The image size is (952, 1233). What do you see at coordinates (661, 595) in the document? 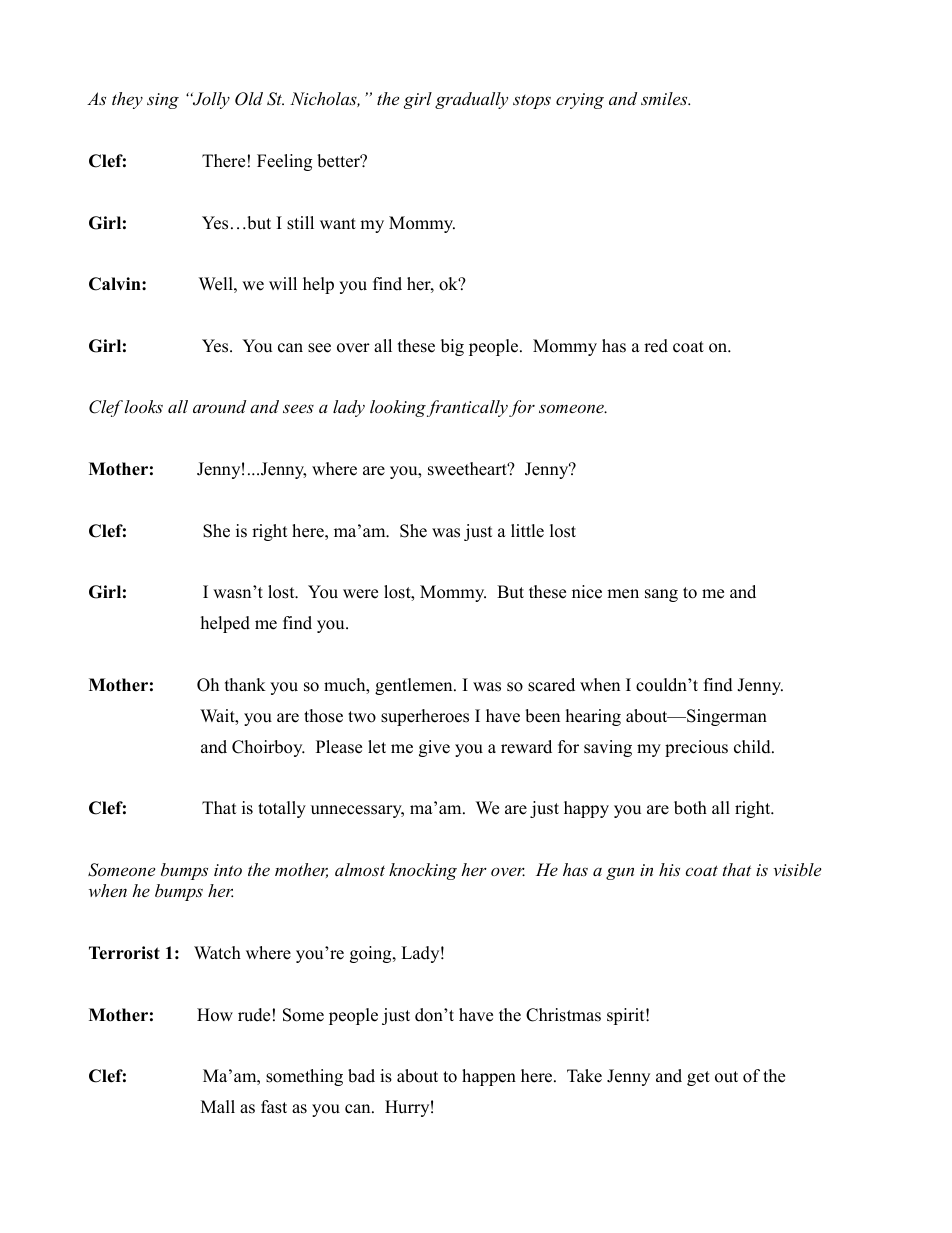
I see `sang` at bounding box center [661, 595].
